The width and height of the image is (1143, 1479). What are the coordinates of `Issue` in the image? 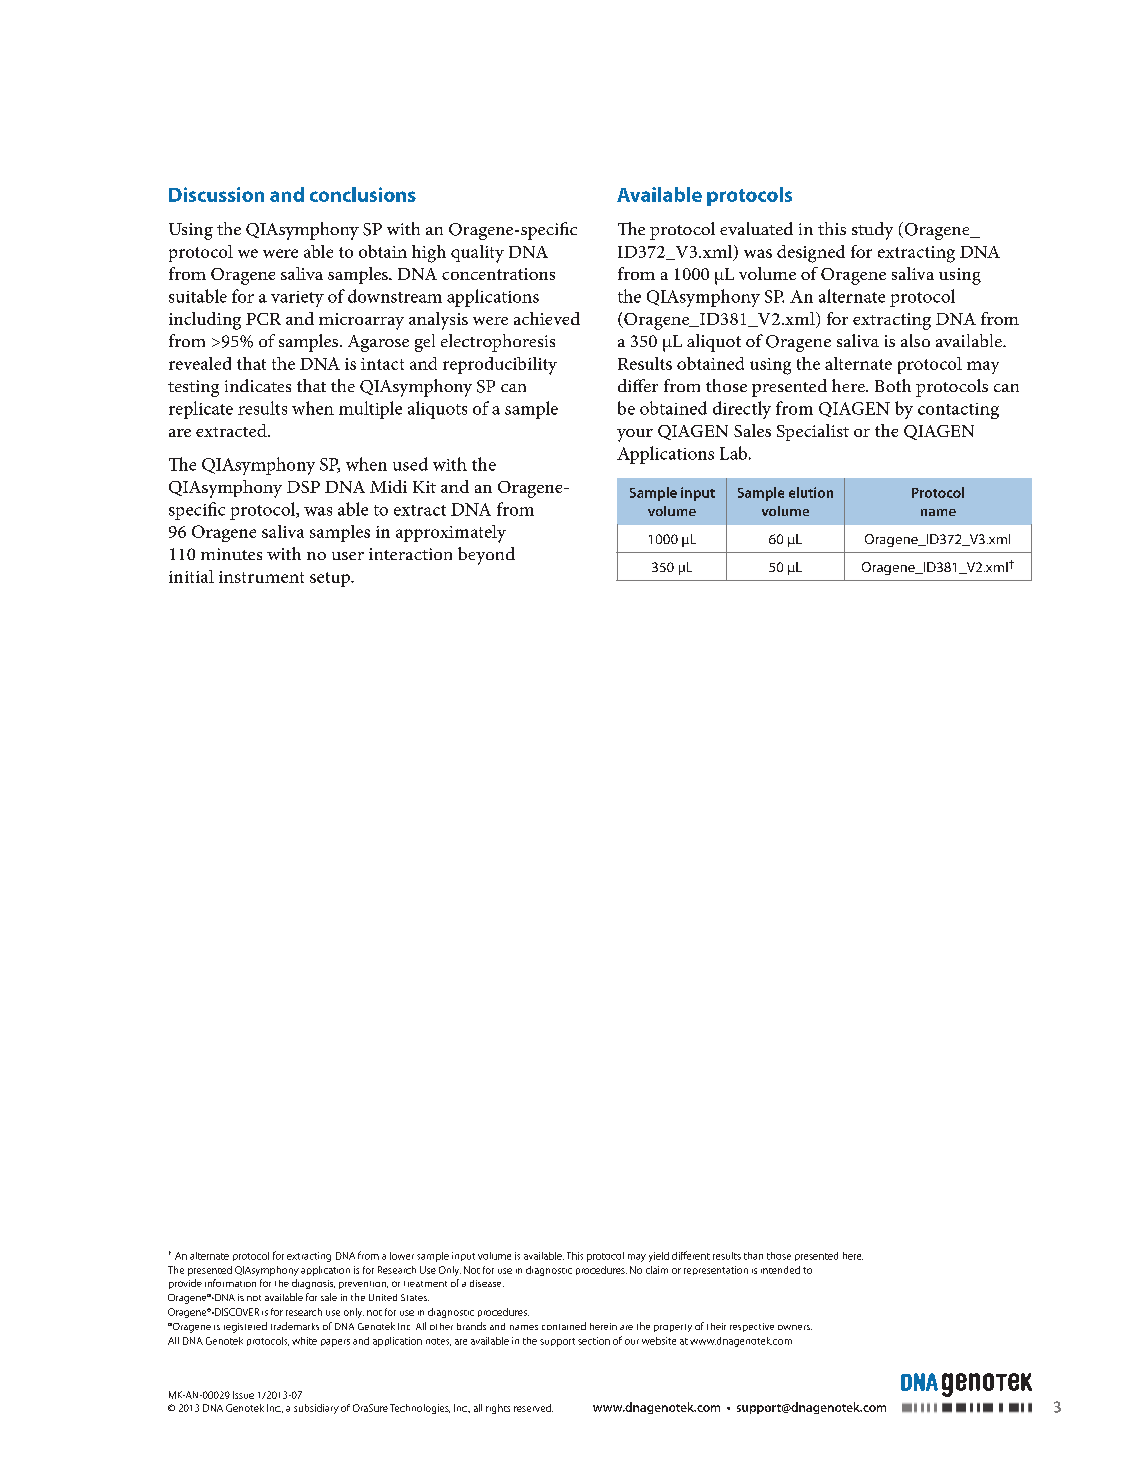 It's located at (243, 1395).
